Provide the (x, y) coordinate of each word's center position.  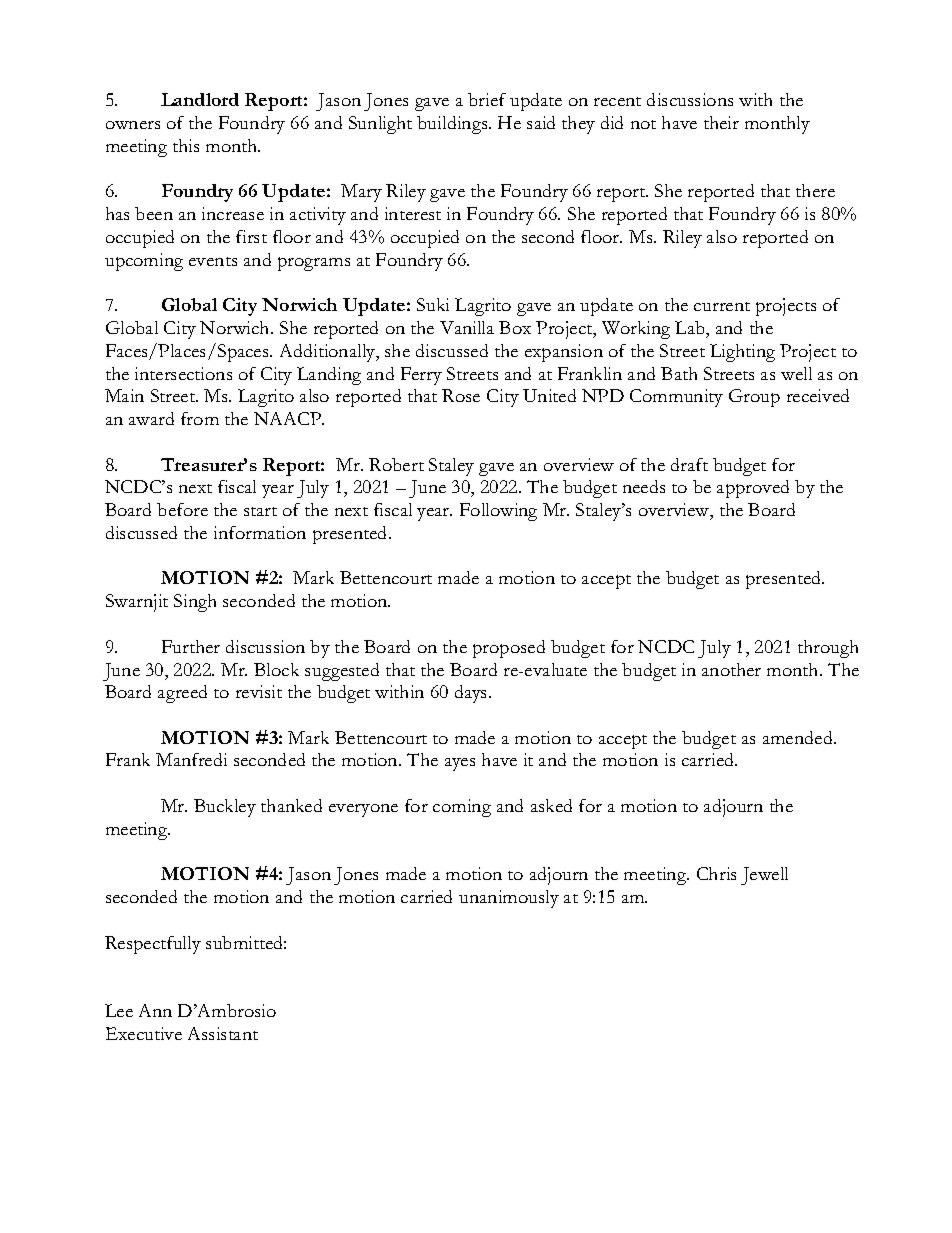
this (186, 145)
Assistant (223, 1033)
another (731, 669)
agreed (182, 694)
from (200, 418)
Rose (461, 395)
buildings (453, 125)
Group (754, 398)
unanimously (509, 899)
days (472, 694)
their (721, 122)
